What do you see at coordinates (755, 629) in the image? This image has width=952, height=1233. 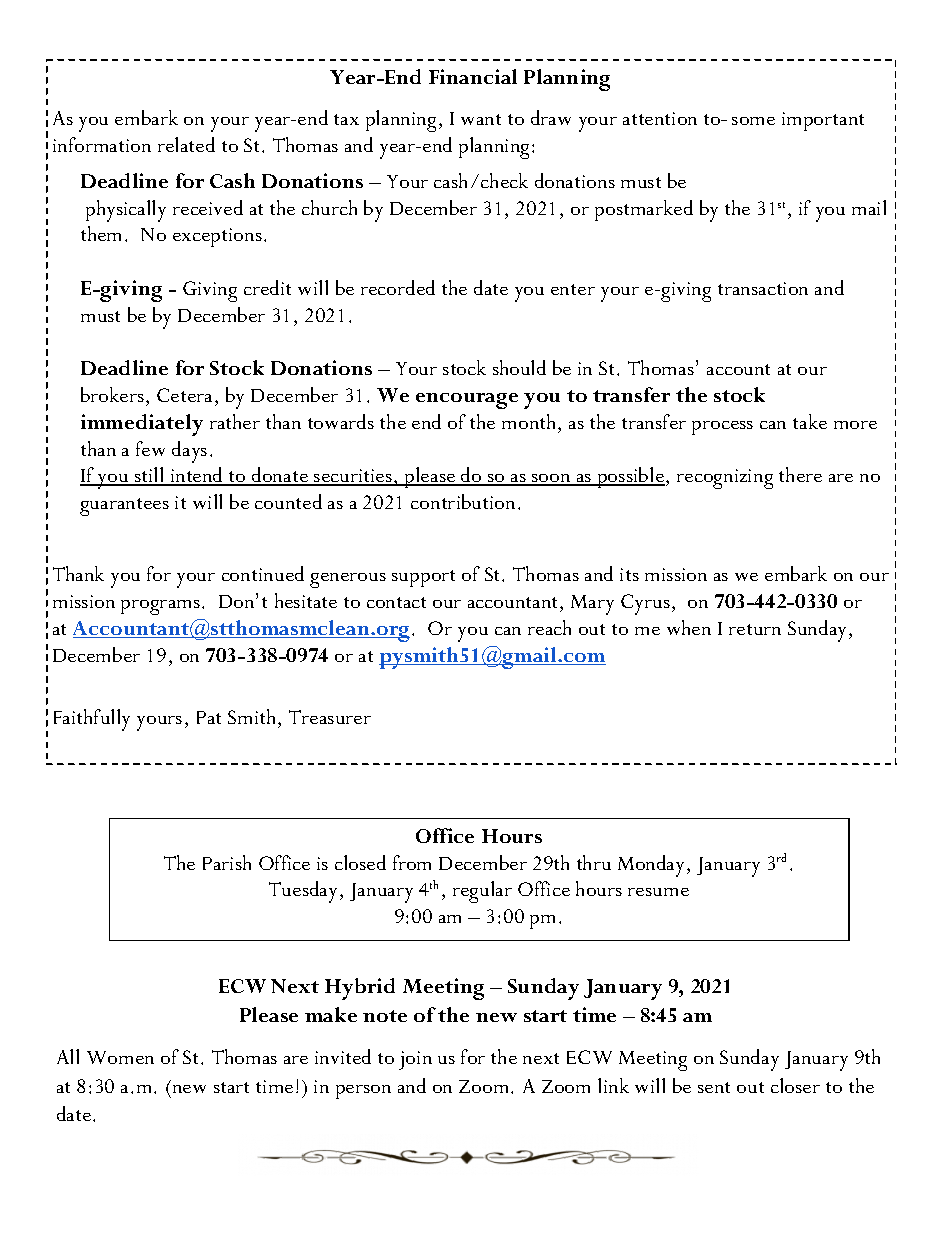 I see `return` at bounding box center [755, 629].
